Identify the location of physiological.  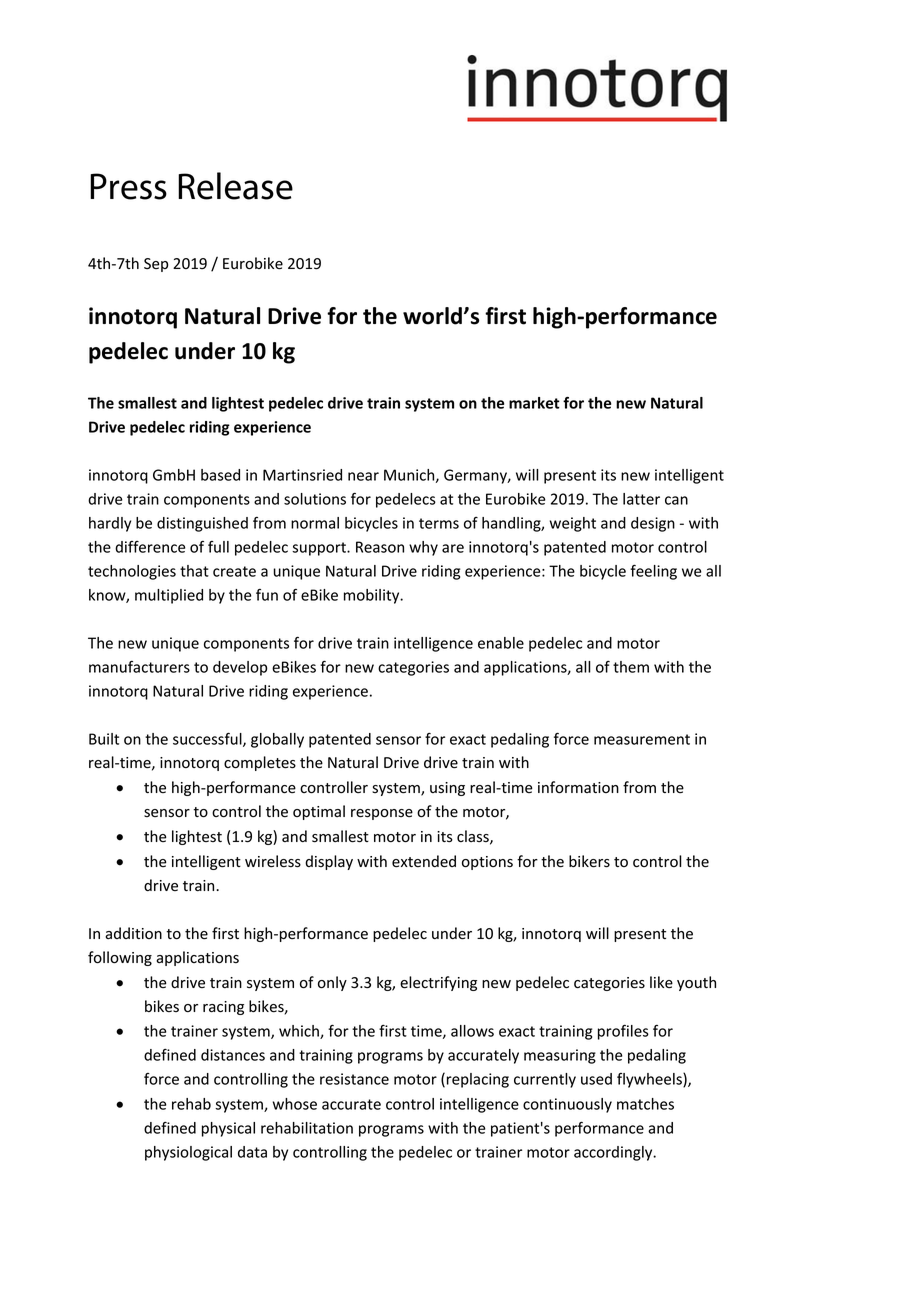
(188, 1153).
